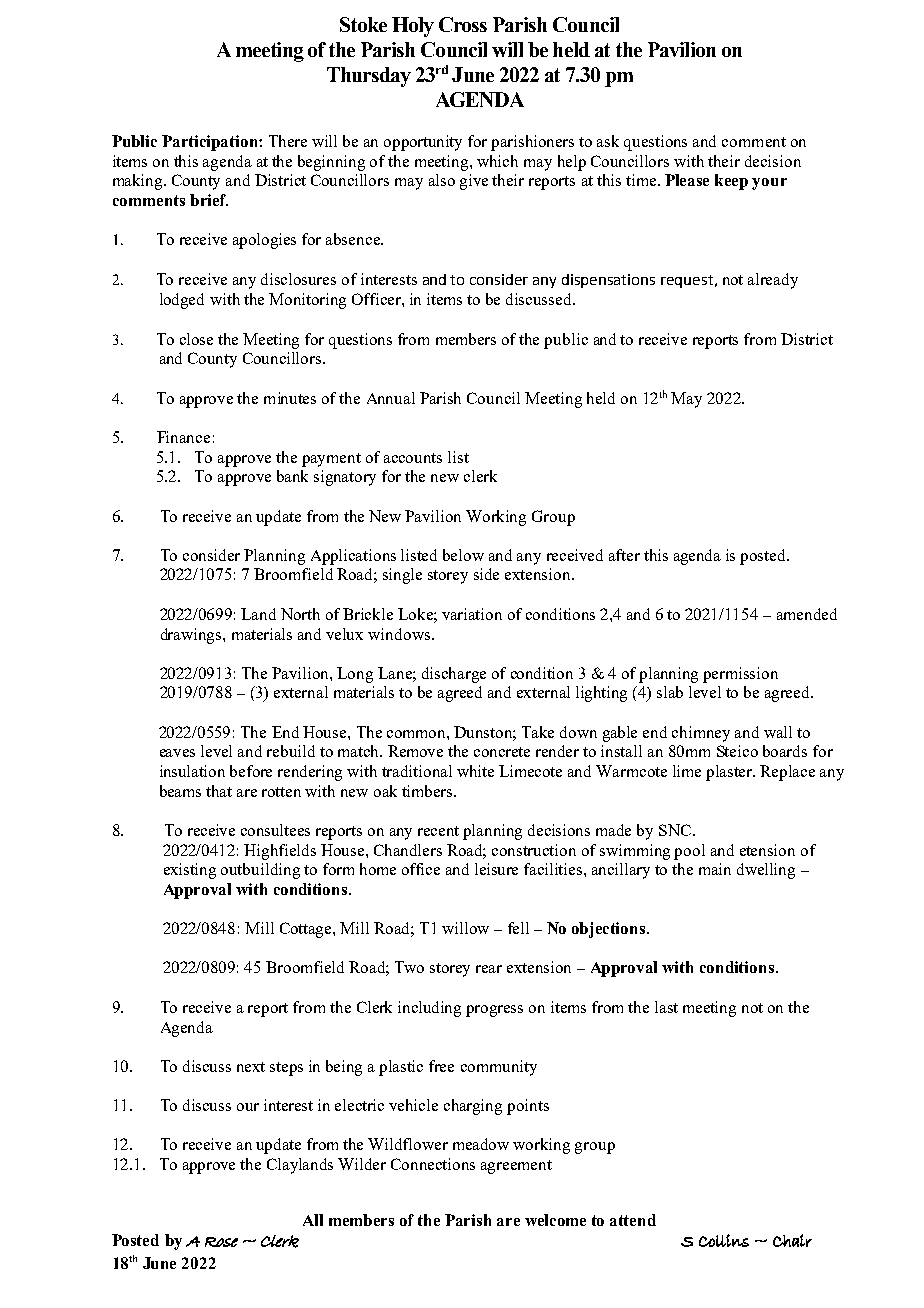 The width and height of the screenshot is (924, 1308). Describe the element at coordinates (288, 141) in the screenshot. I see `There` at that location.
